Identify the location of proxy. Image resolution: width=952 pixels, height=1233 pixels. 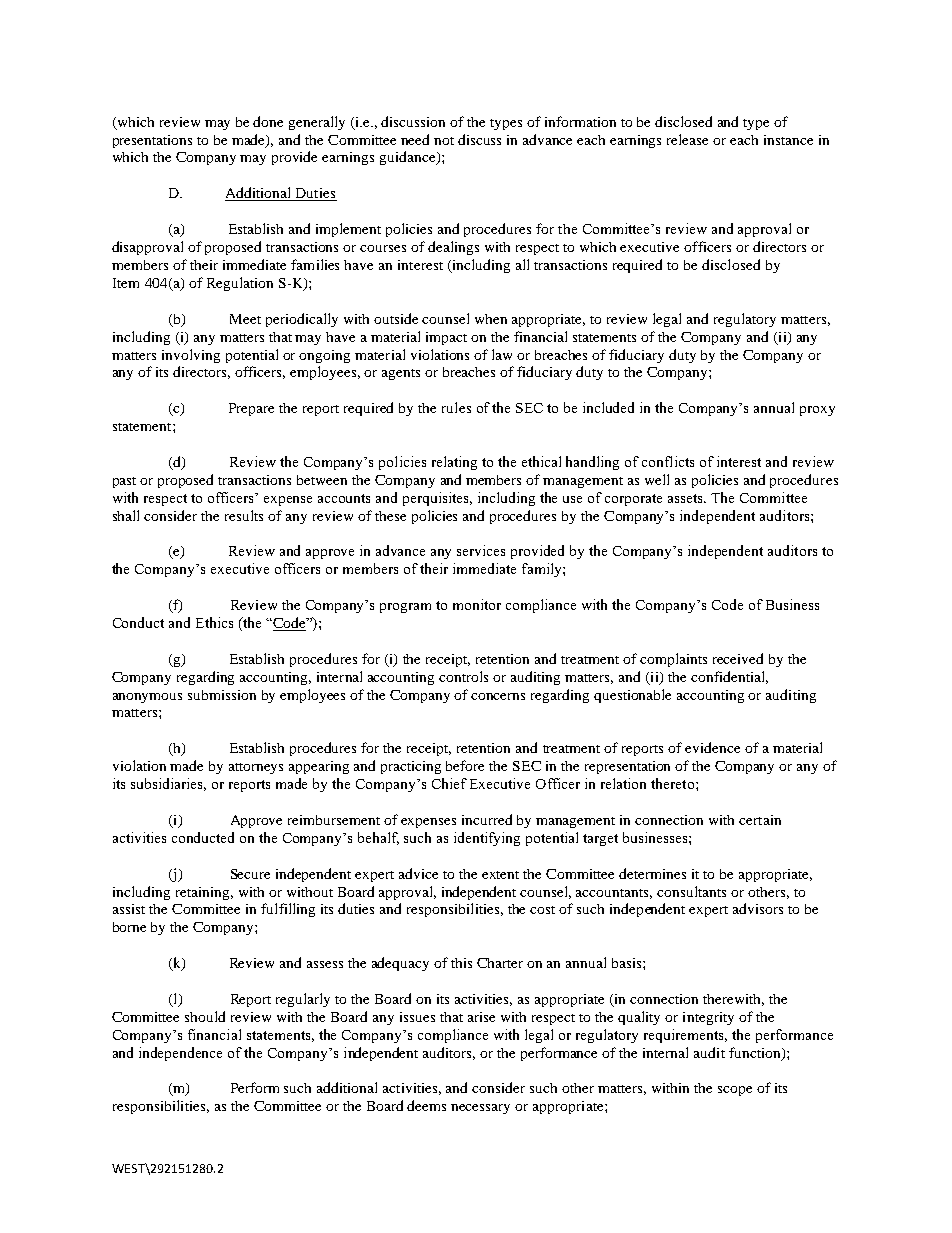
(817, 411).
